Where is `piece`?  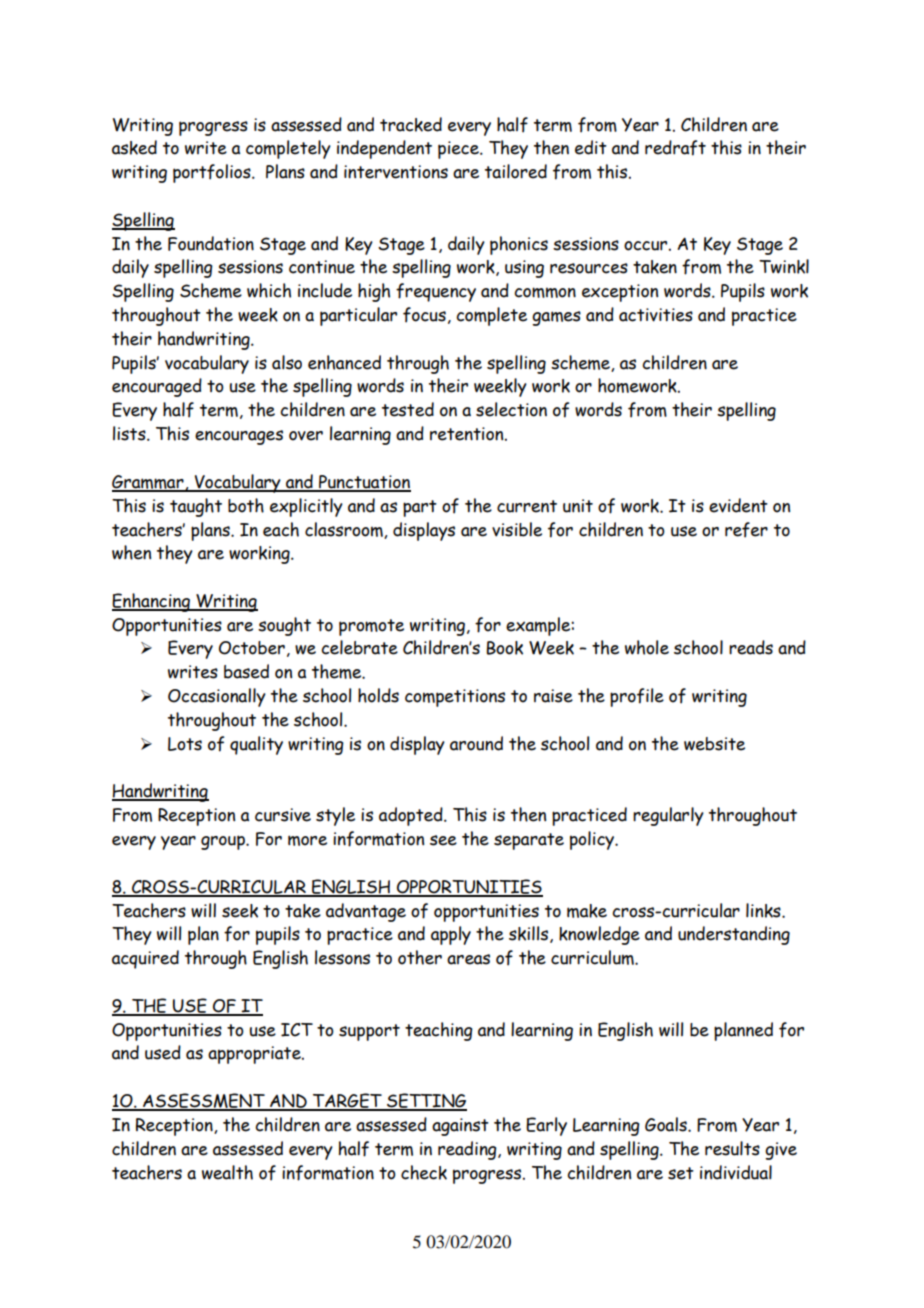
piece is located at coordinates (459, 150).
